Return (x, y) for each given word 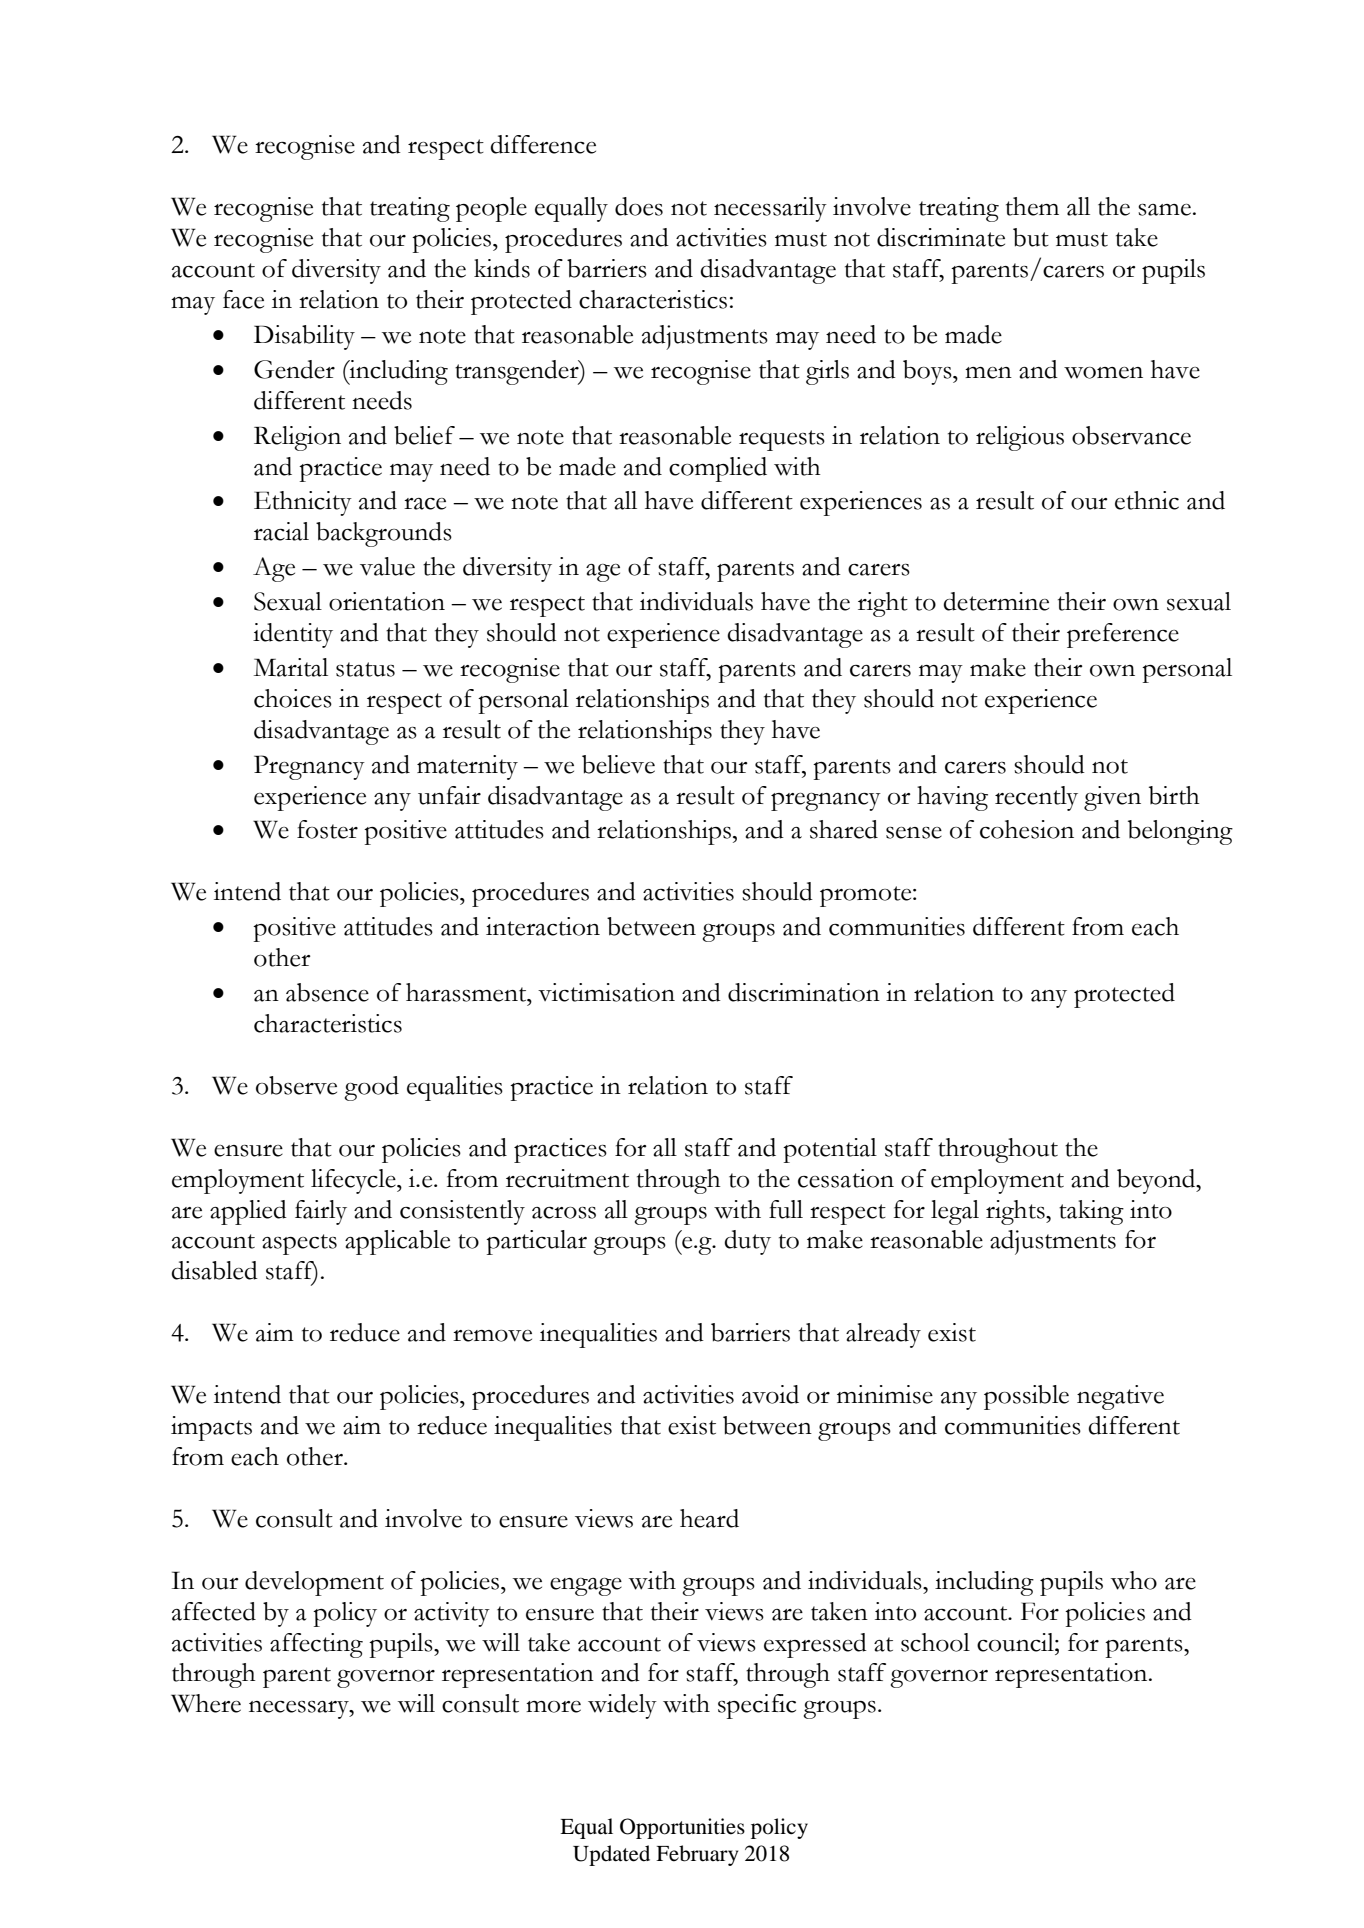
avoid (770, 1394)
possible (1026, 1397)
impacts (211, 1428)
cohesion (1027, 829)
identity (293, 635)
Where (206, 1703)
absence (327, 992)
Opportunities (682, 1828)
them (1032, 206)
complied (718, 469)
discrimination (804, 992)
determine (996, 601)
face (243, 299)
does (639, 206)
